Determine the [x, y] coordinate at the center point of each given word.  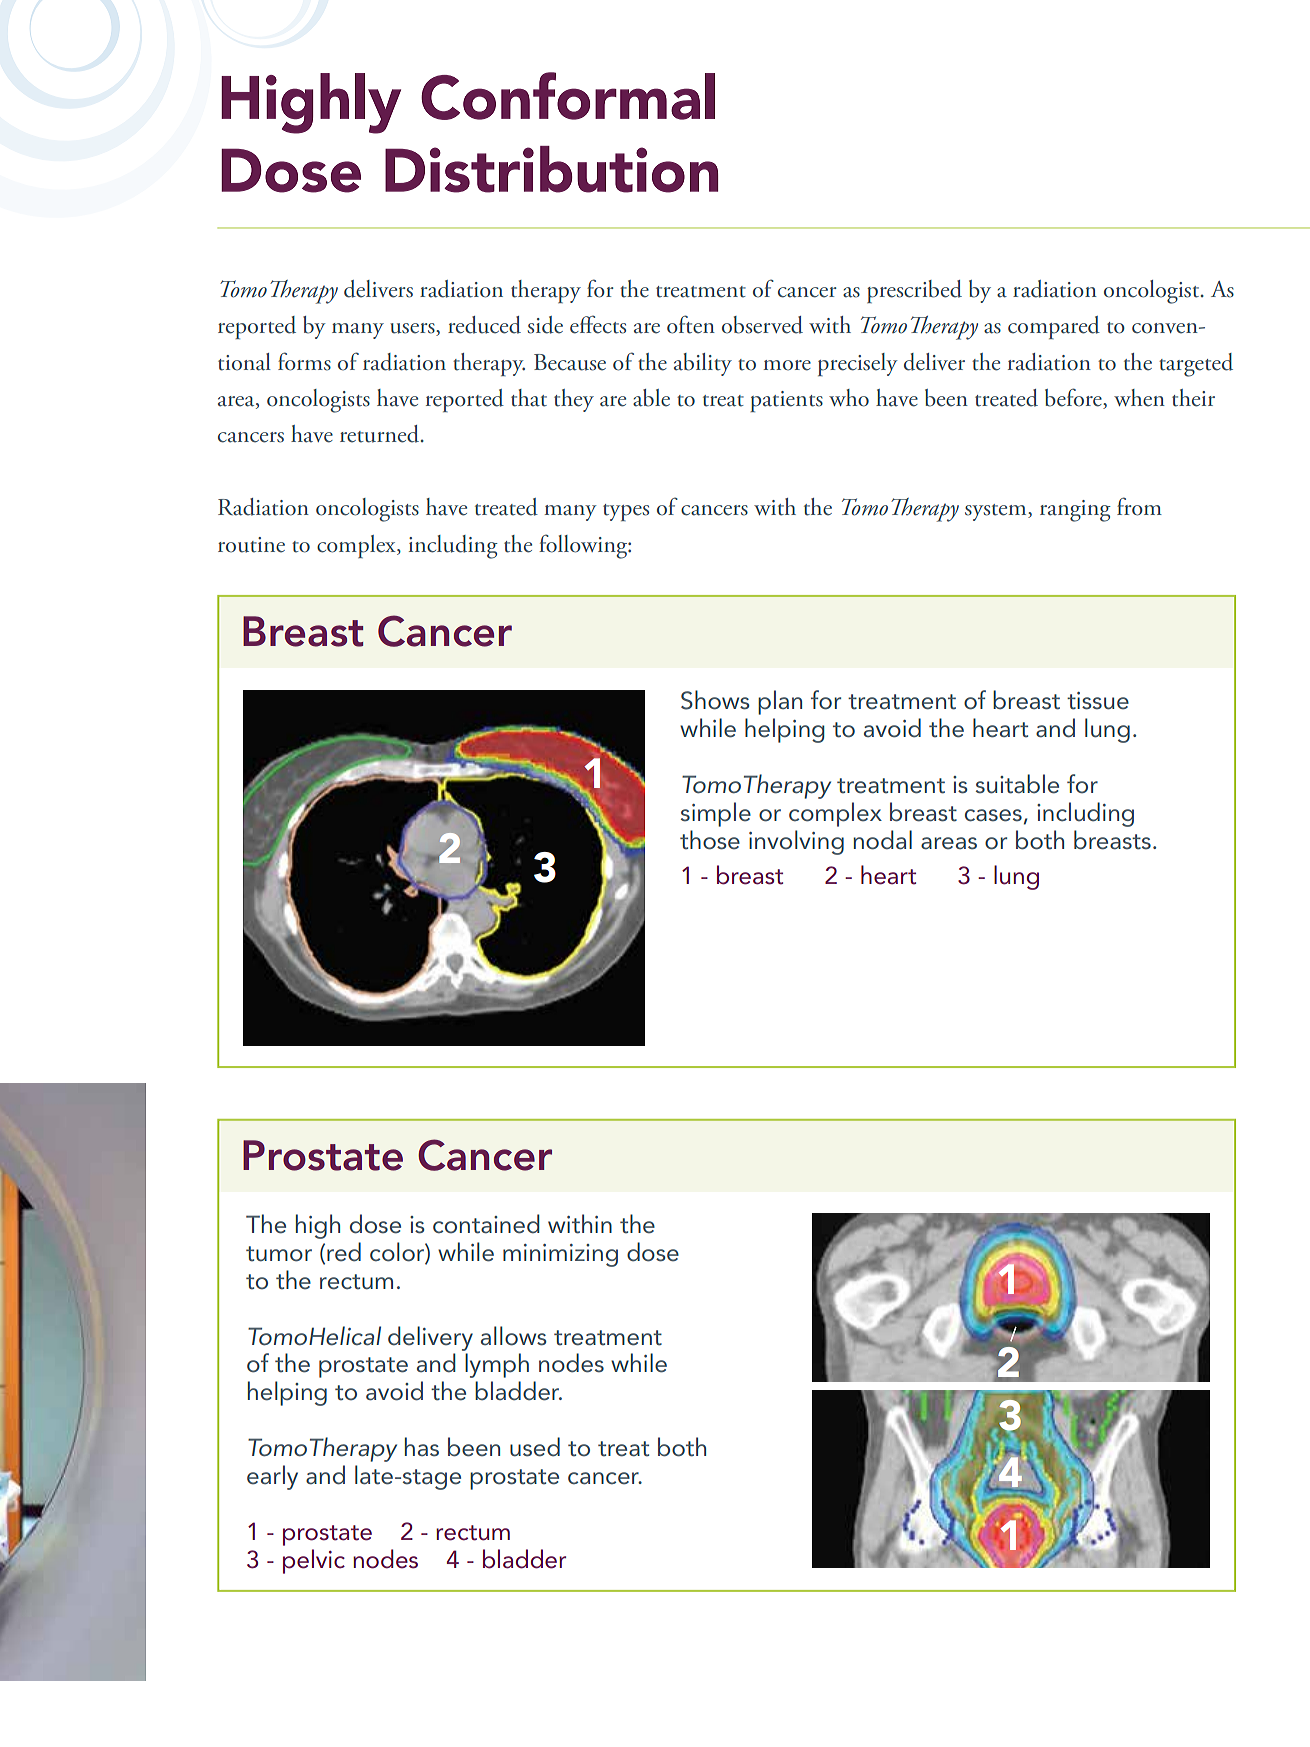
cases [993, 815]
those [710, 840]
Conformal [568, 96]
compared [1054, 327]
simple [716, 814]
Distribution [552, 169]
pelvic [314, 1561]
